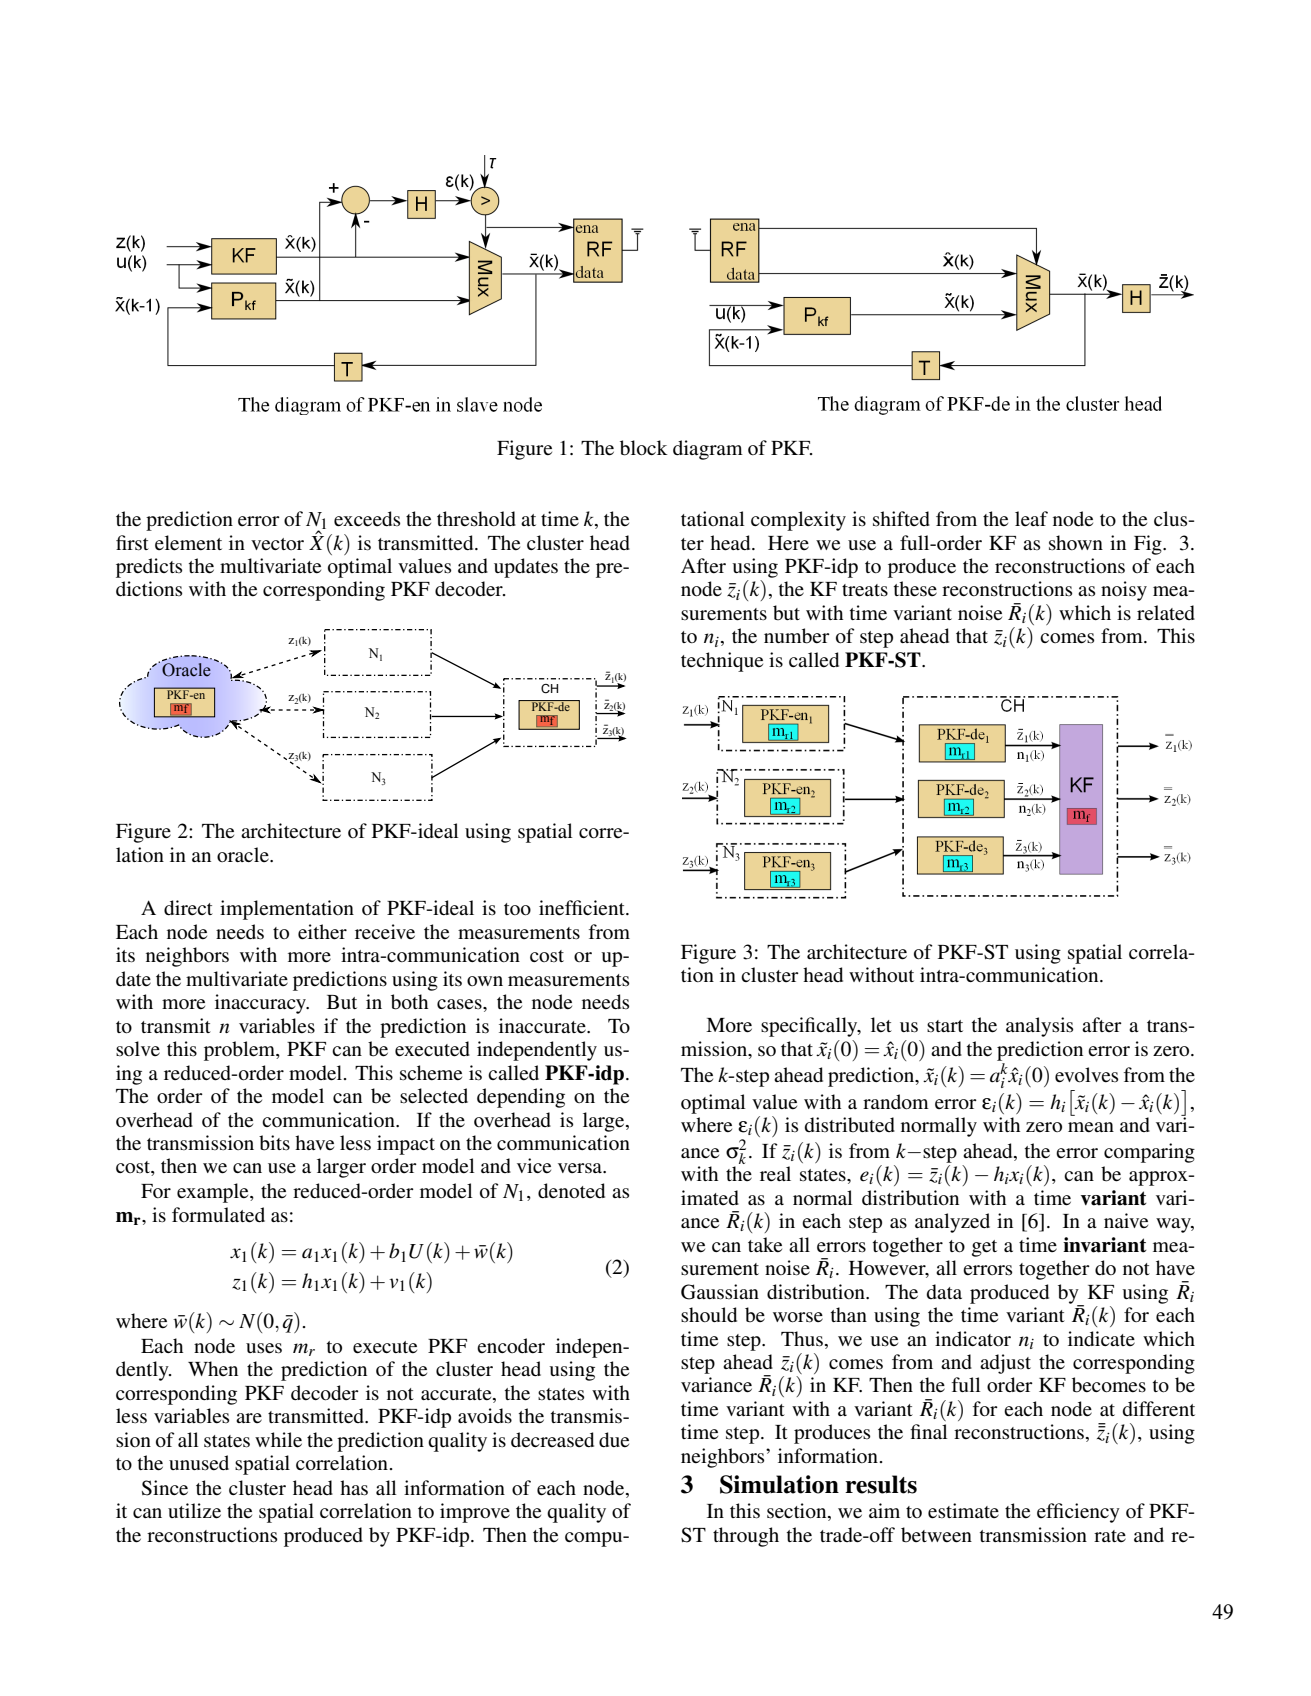  Describe the element at coordinates (722, 662) in the image. I see `technique` at that location.
